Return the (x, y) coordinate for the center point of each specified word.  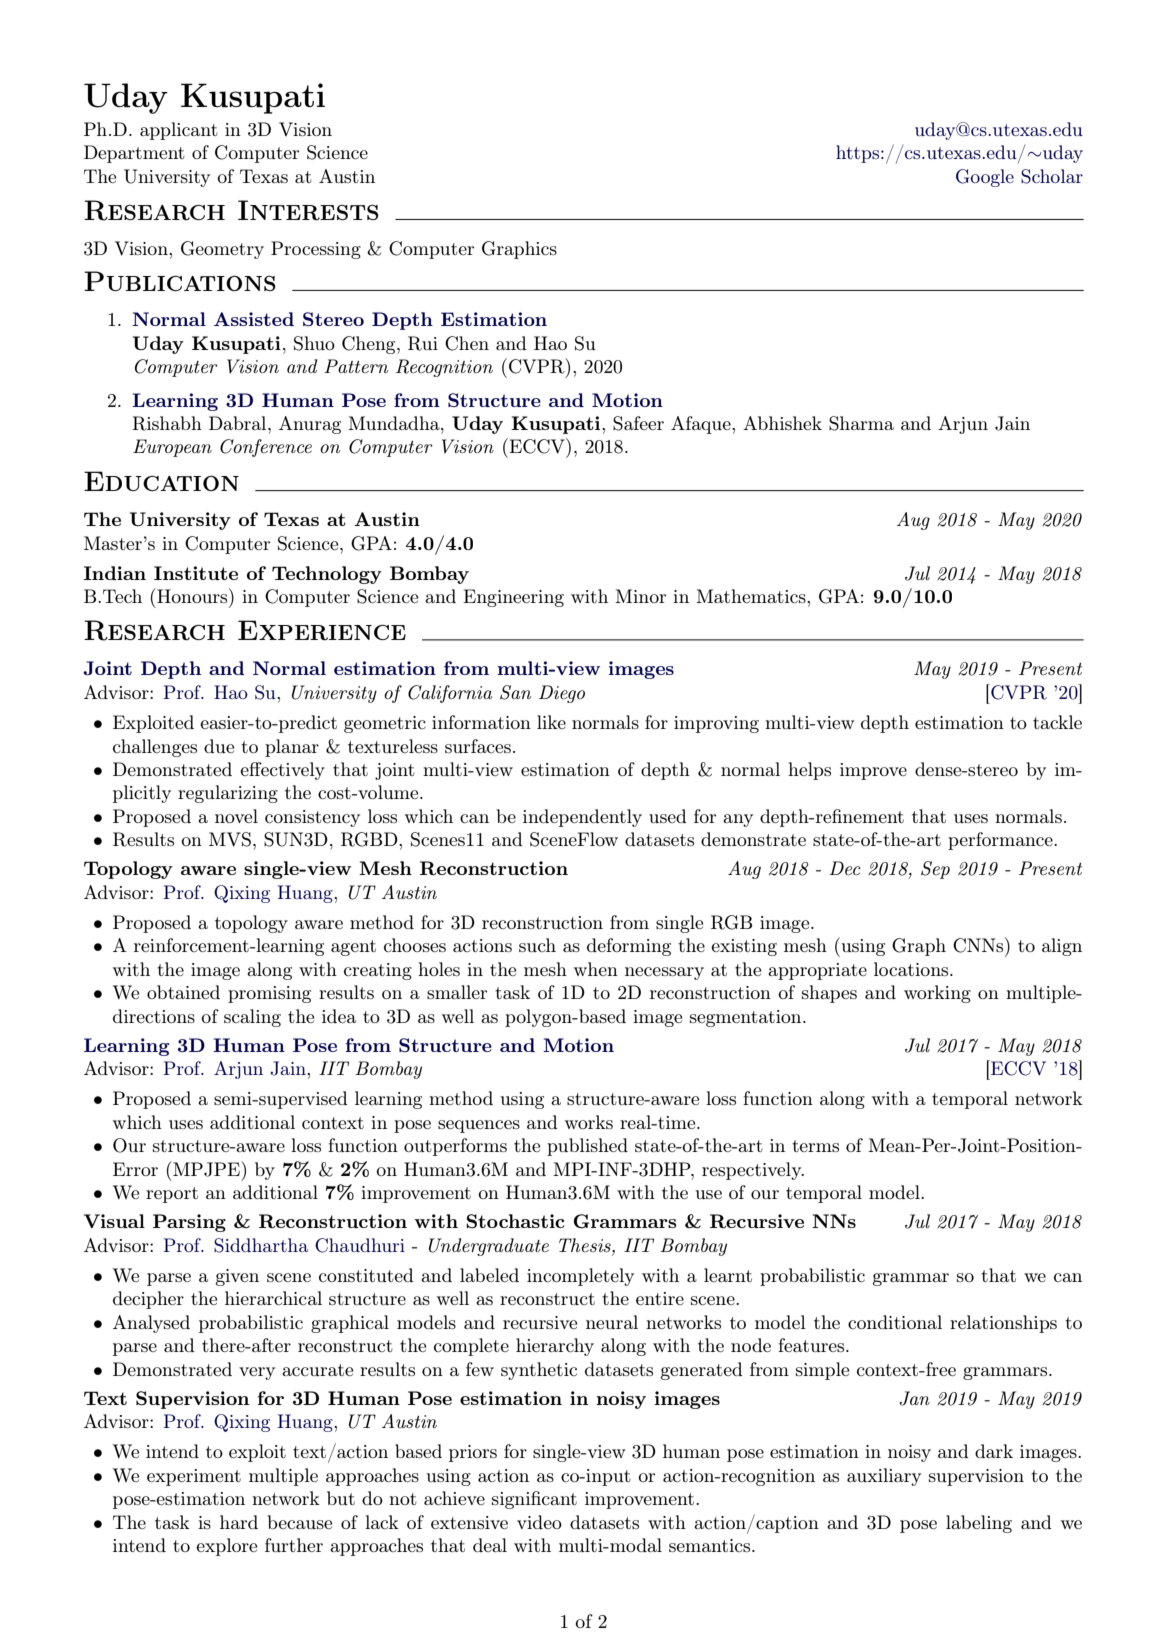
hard (239, 1522)
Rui (423, 343)
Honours (192, 595)
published (587, 1147)
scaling (252, 1018)
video (539, 1522)
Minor (640, 596)
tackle (1057, 722)
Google (985, 178)
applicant (179, 131)
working (937, 994)
